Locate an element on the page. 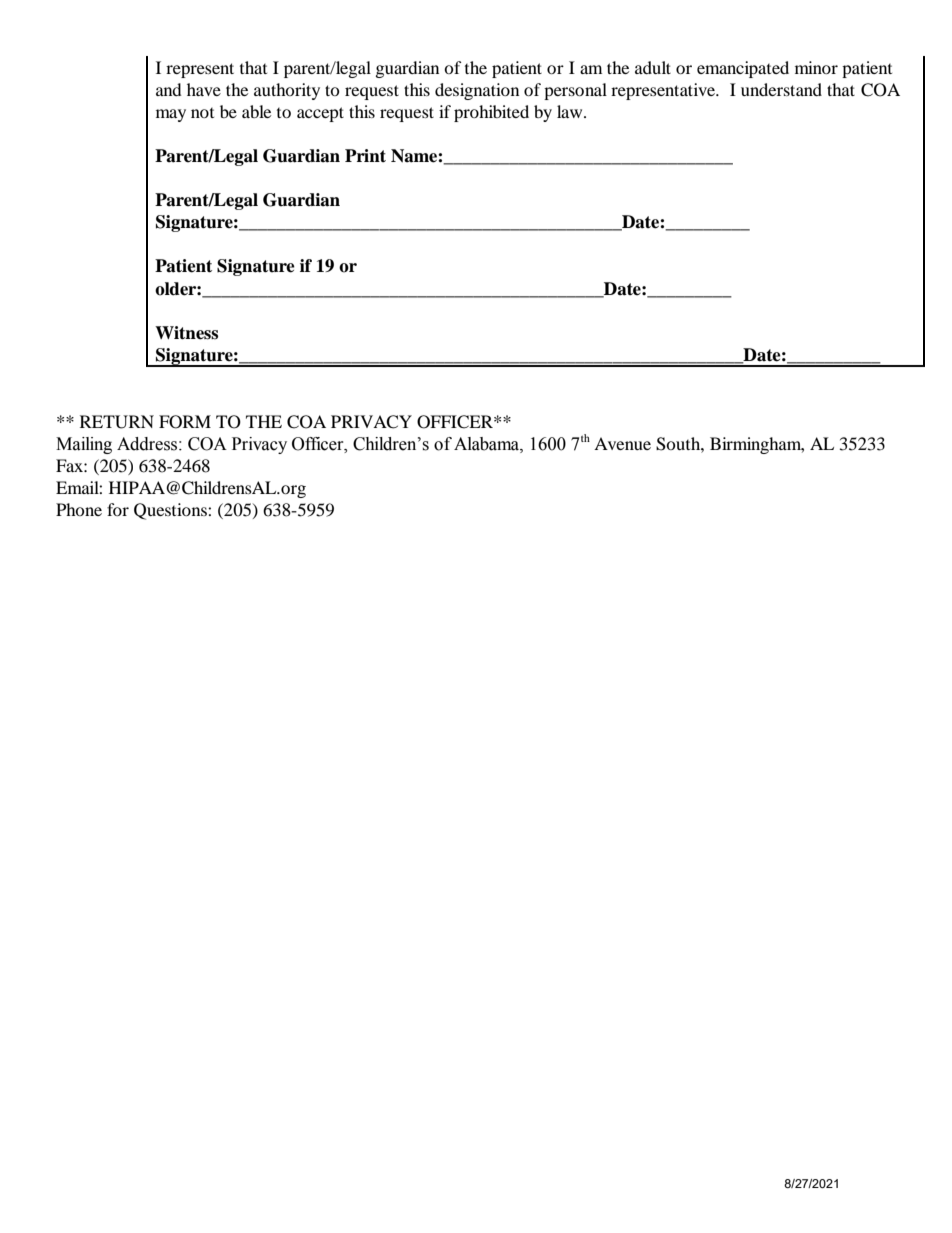 Image resolution: width=952 pixels, height=1233 pixels. Mailing is located at coordinates (84, 445).
